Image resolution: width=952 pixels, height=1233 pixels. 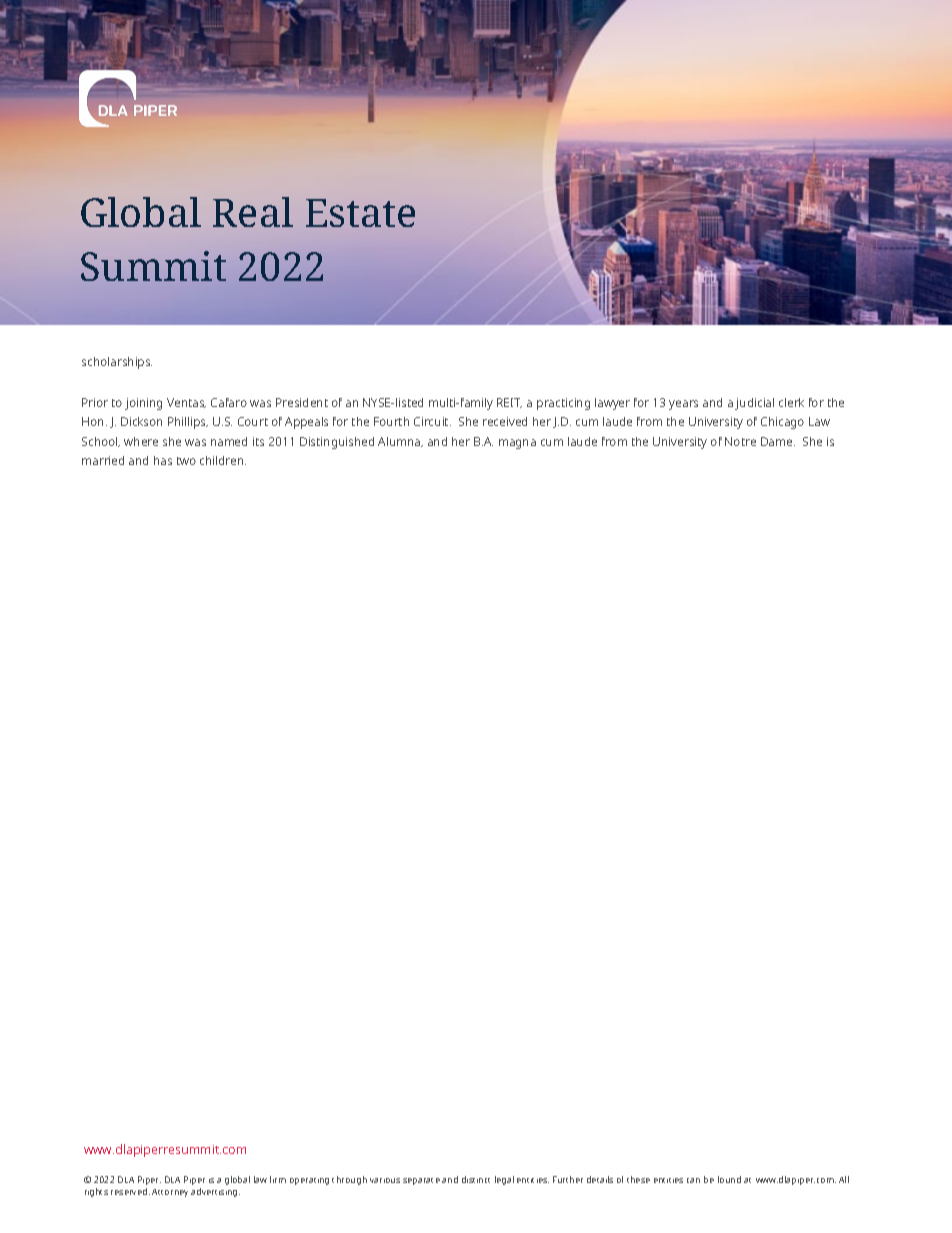 What do you see at coordinates (170, 1193) in the image?
I see `Attorney` at bounding box center [170, 1193].
